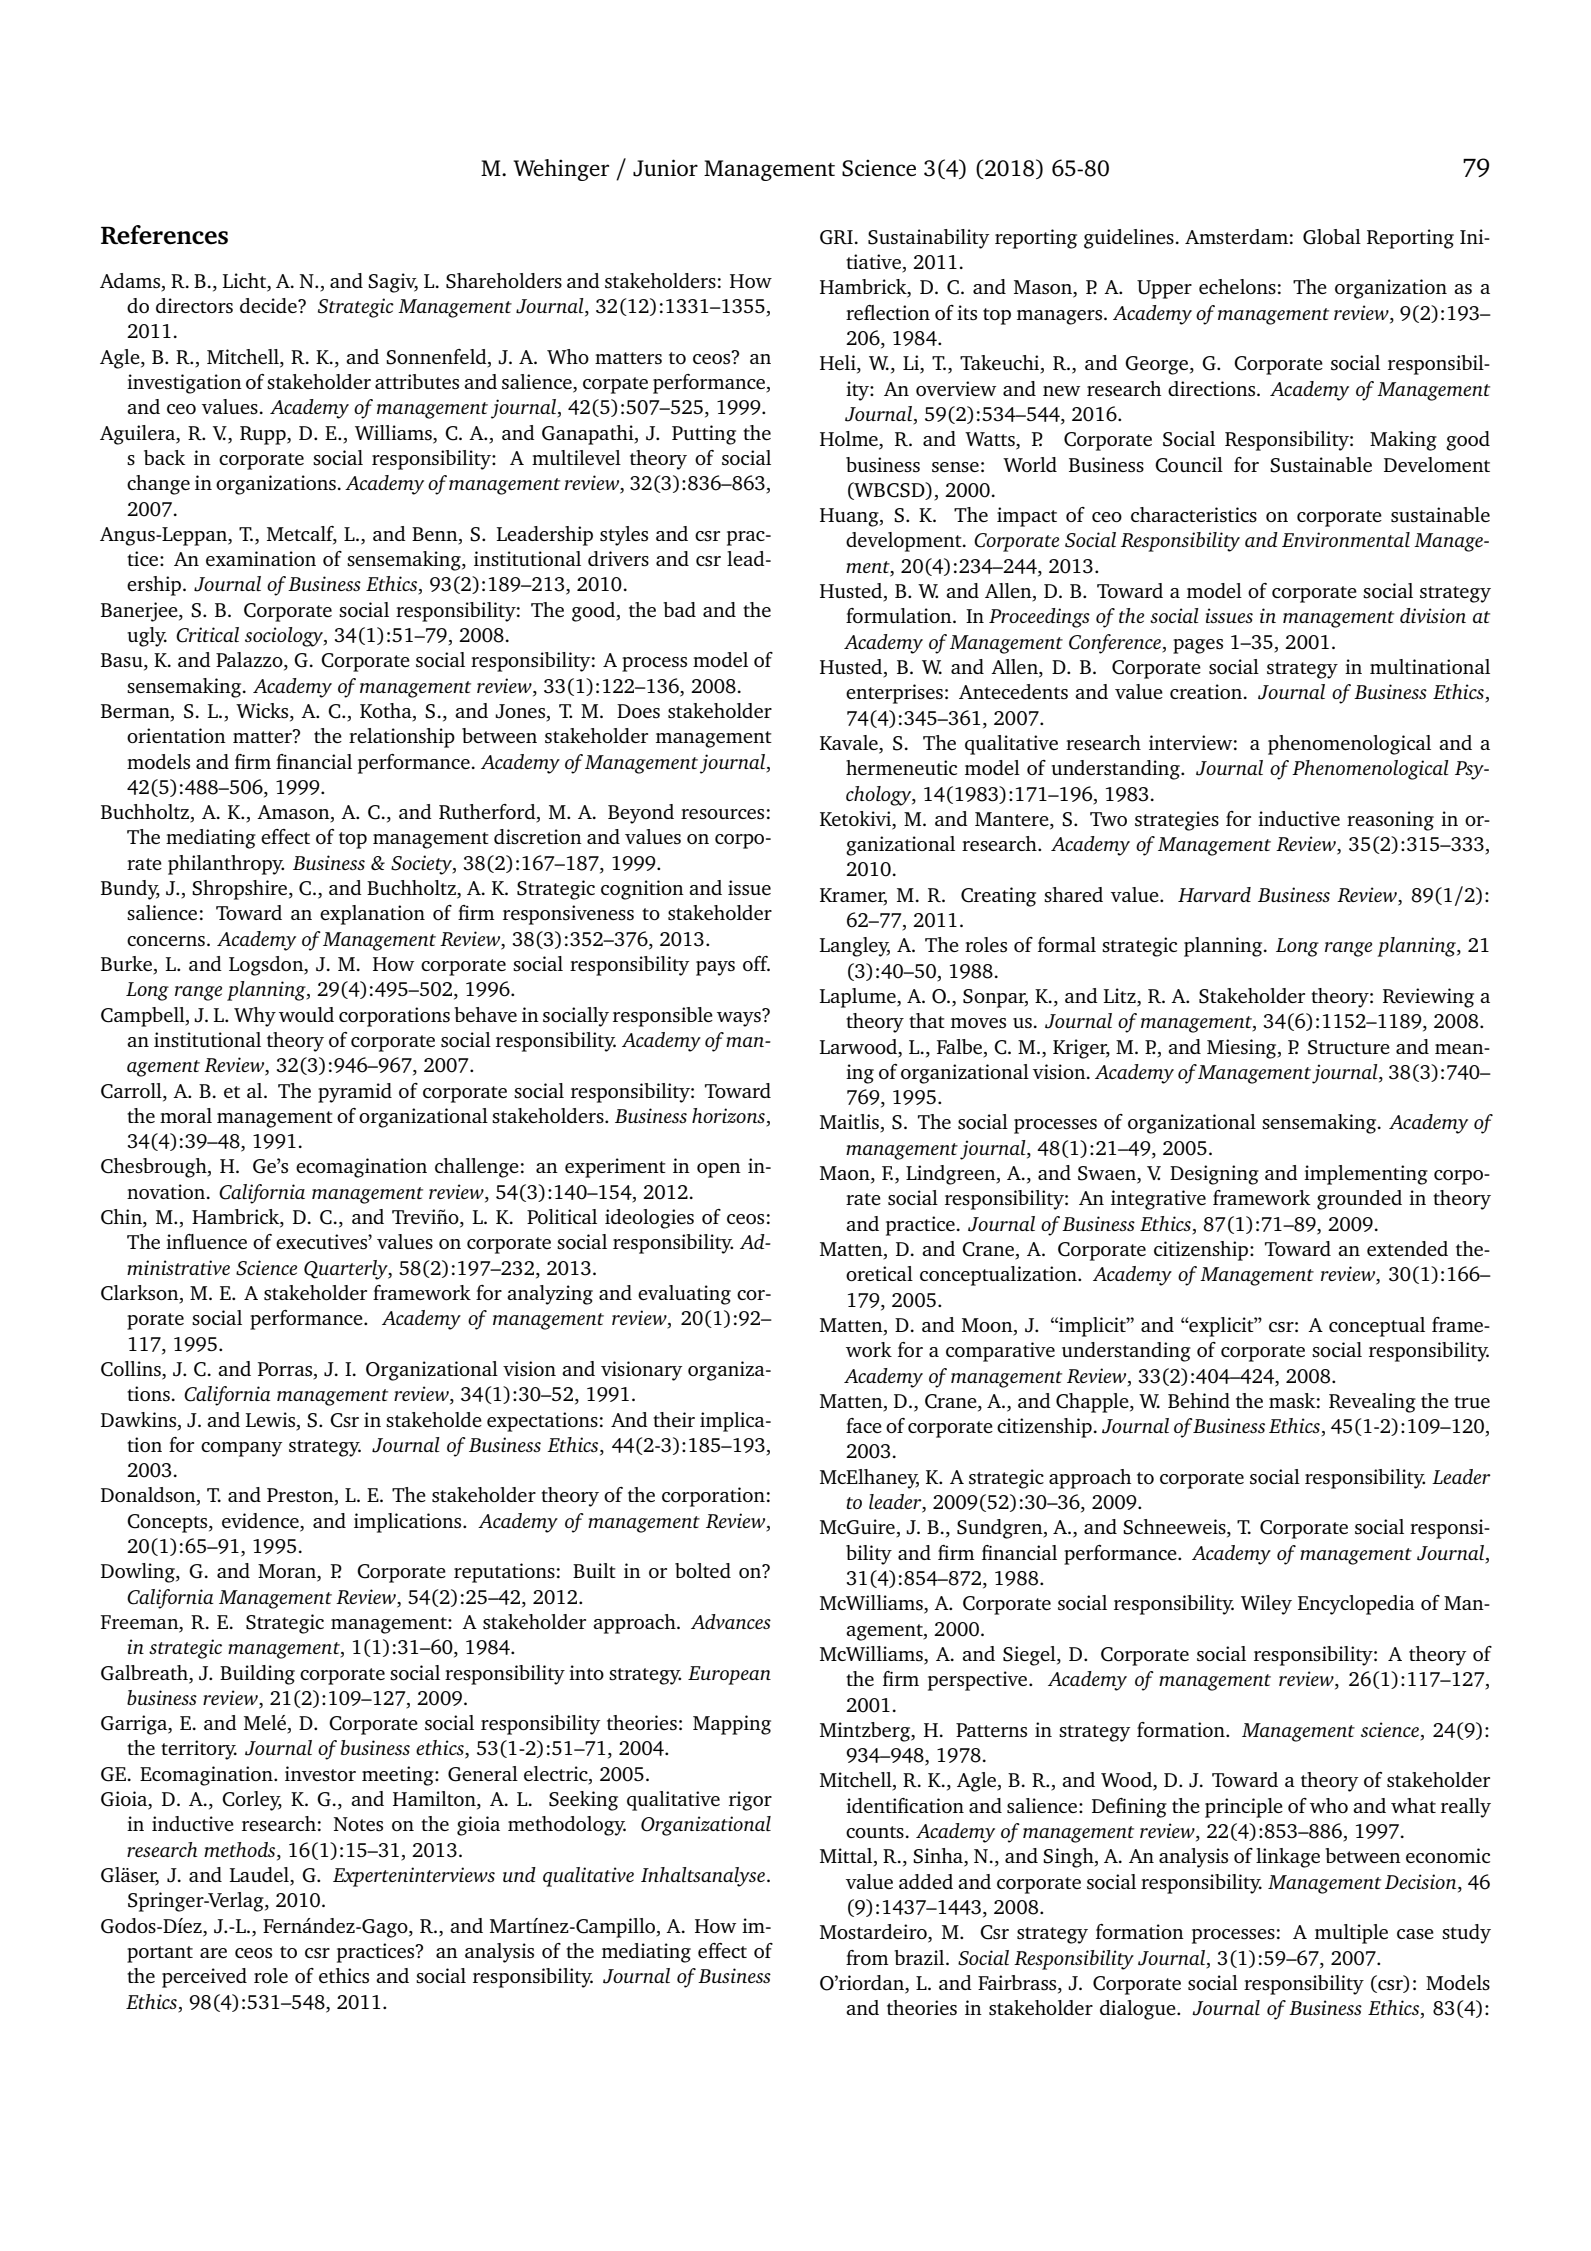  I want to click on moral, so click(186, 1115).
